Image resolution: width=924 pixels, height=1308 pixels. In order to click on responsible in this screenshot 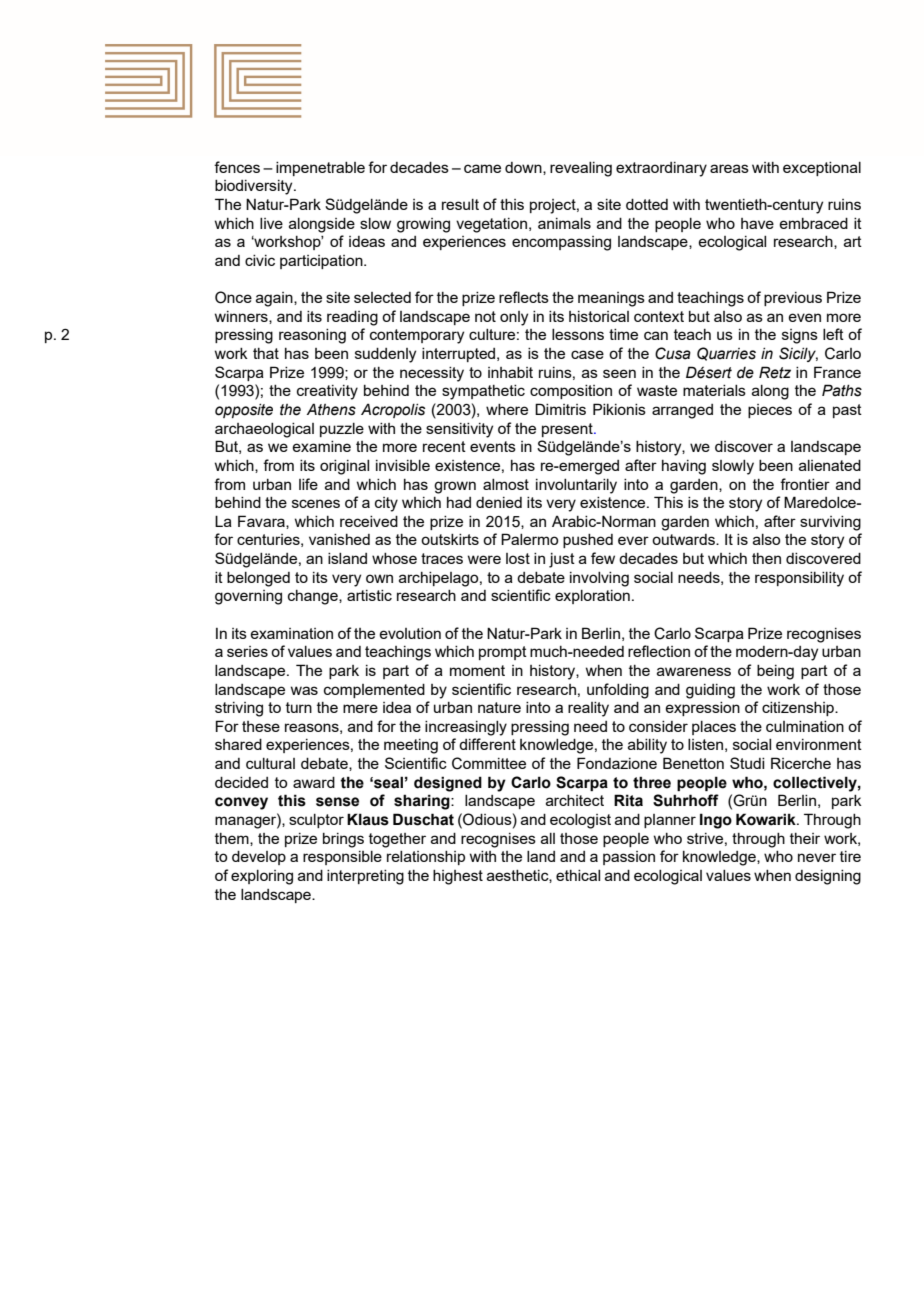, I will do `click(342, 858)`.
